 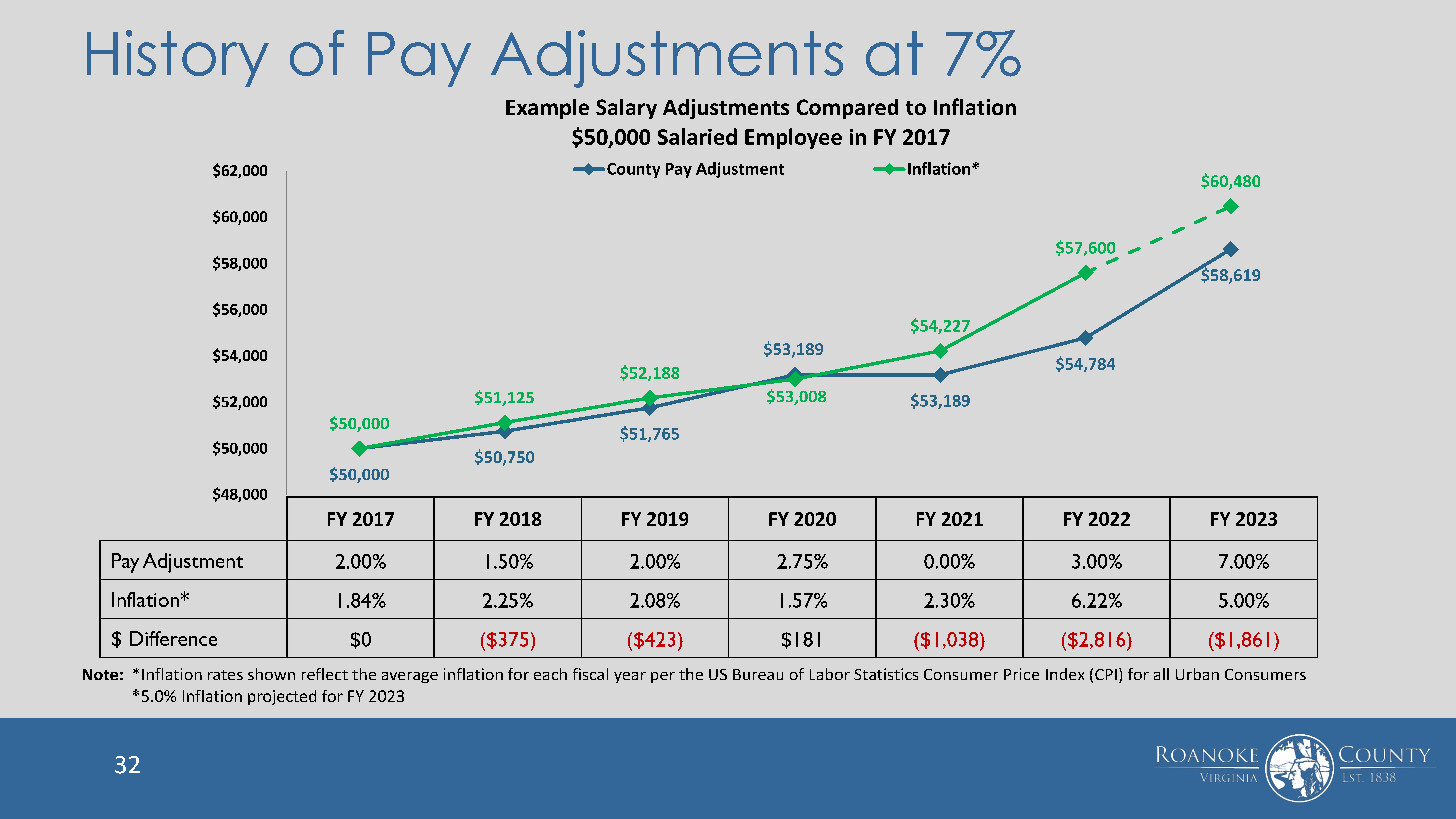 What do you see at coordinates (633, 170) in the page?
I see `County` at bounding box center [633, 170].
